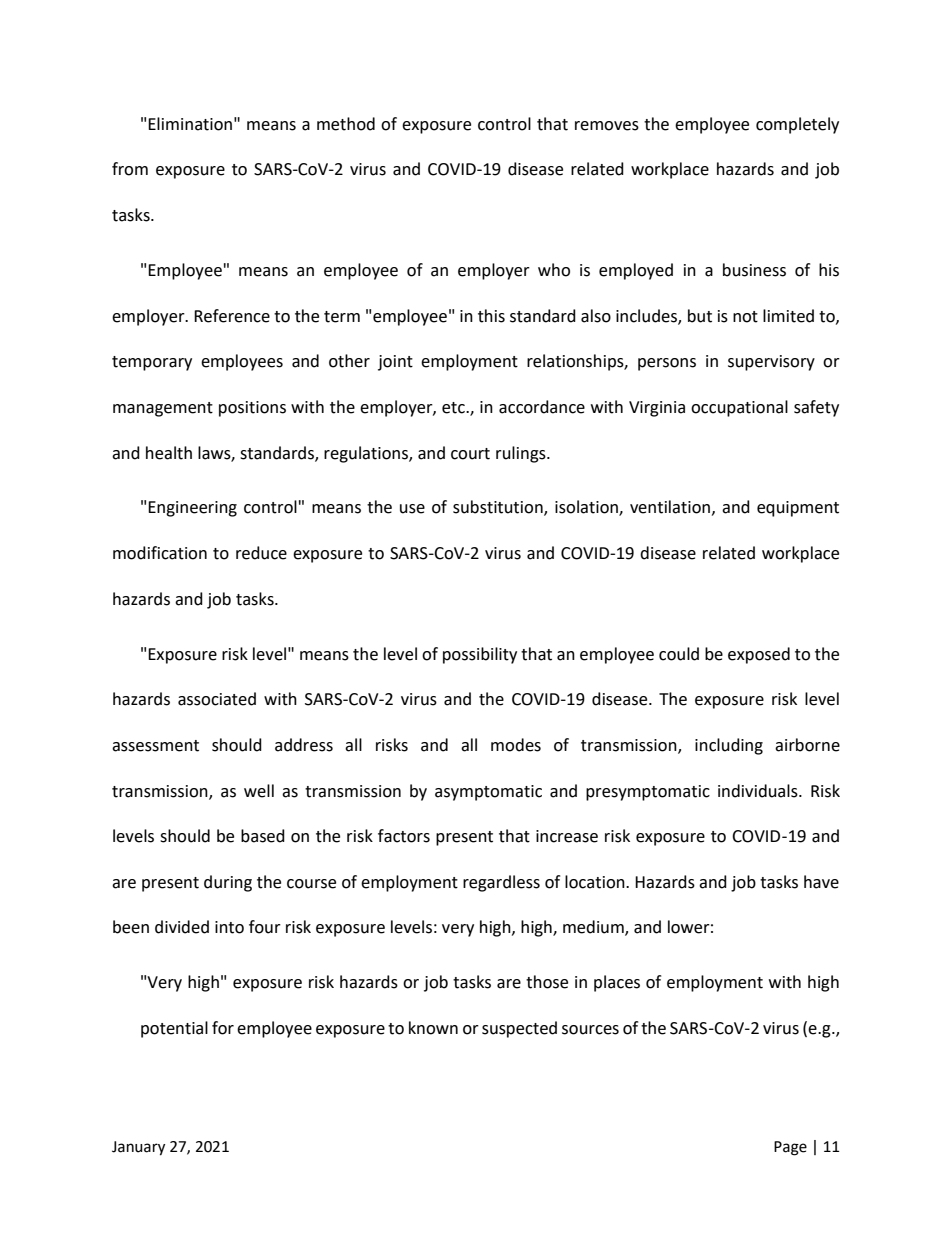  Describe the element at coordinates (759, 655) in the screenshot. I see `exposed` at that location.
